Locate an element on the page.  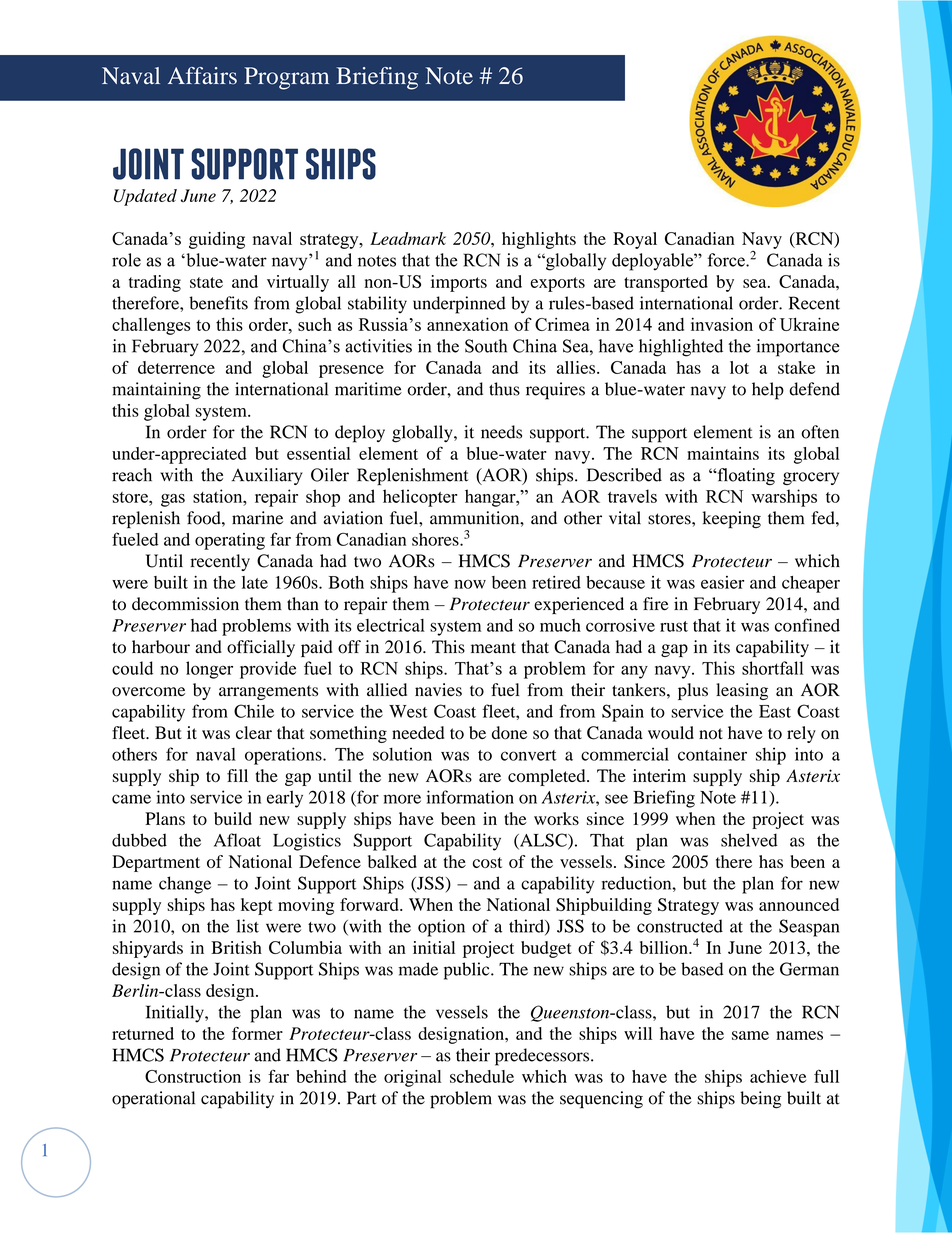
schedule is located at coordinates (482, 1076).
